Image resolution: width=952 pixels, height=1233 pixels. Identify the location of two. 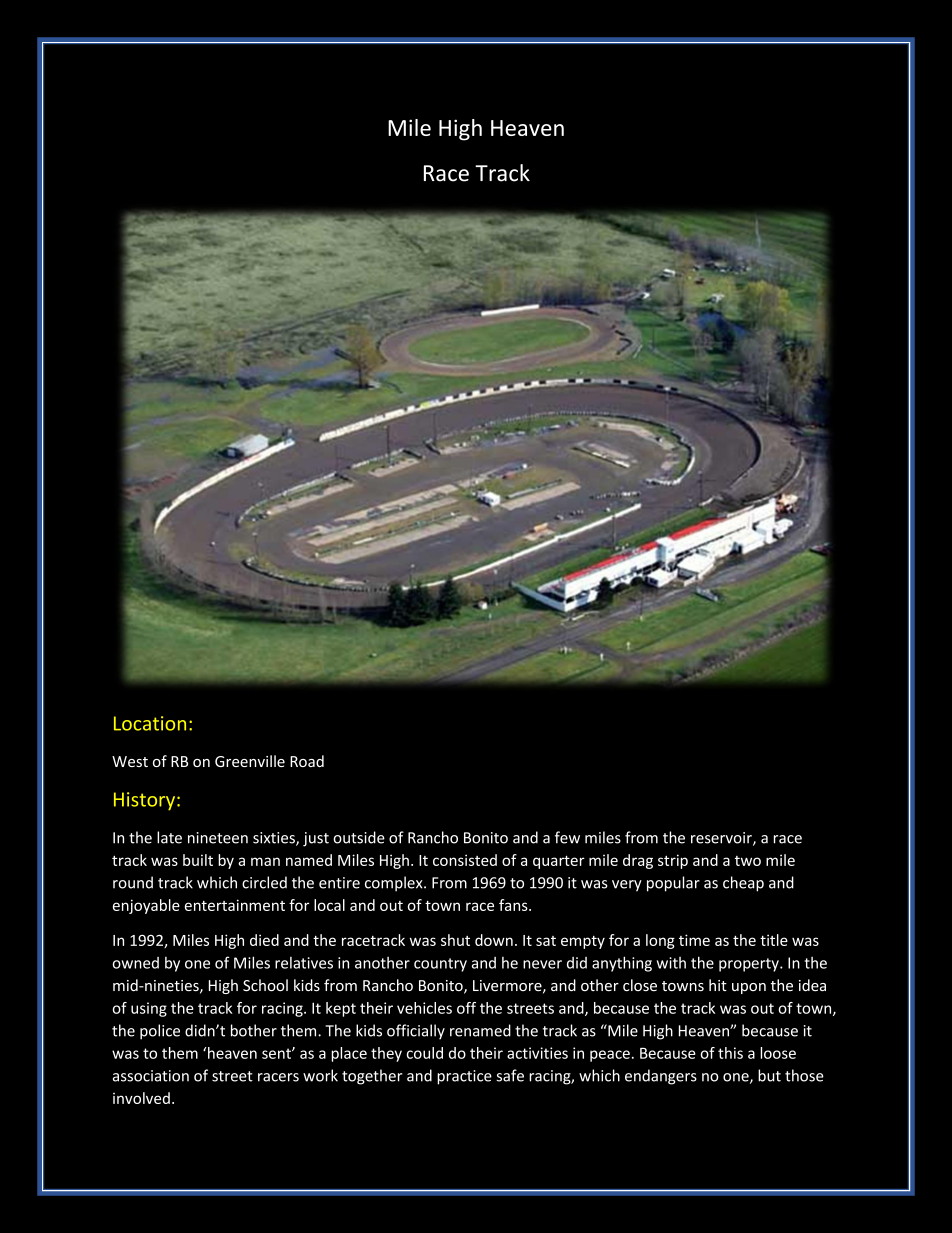
(748, 861).
